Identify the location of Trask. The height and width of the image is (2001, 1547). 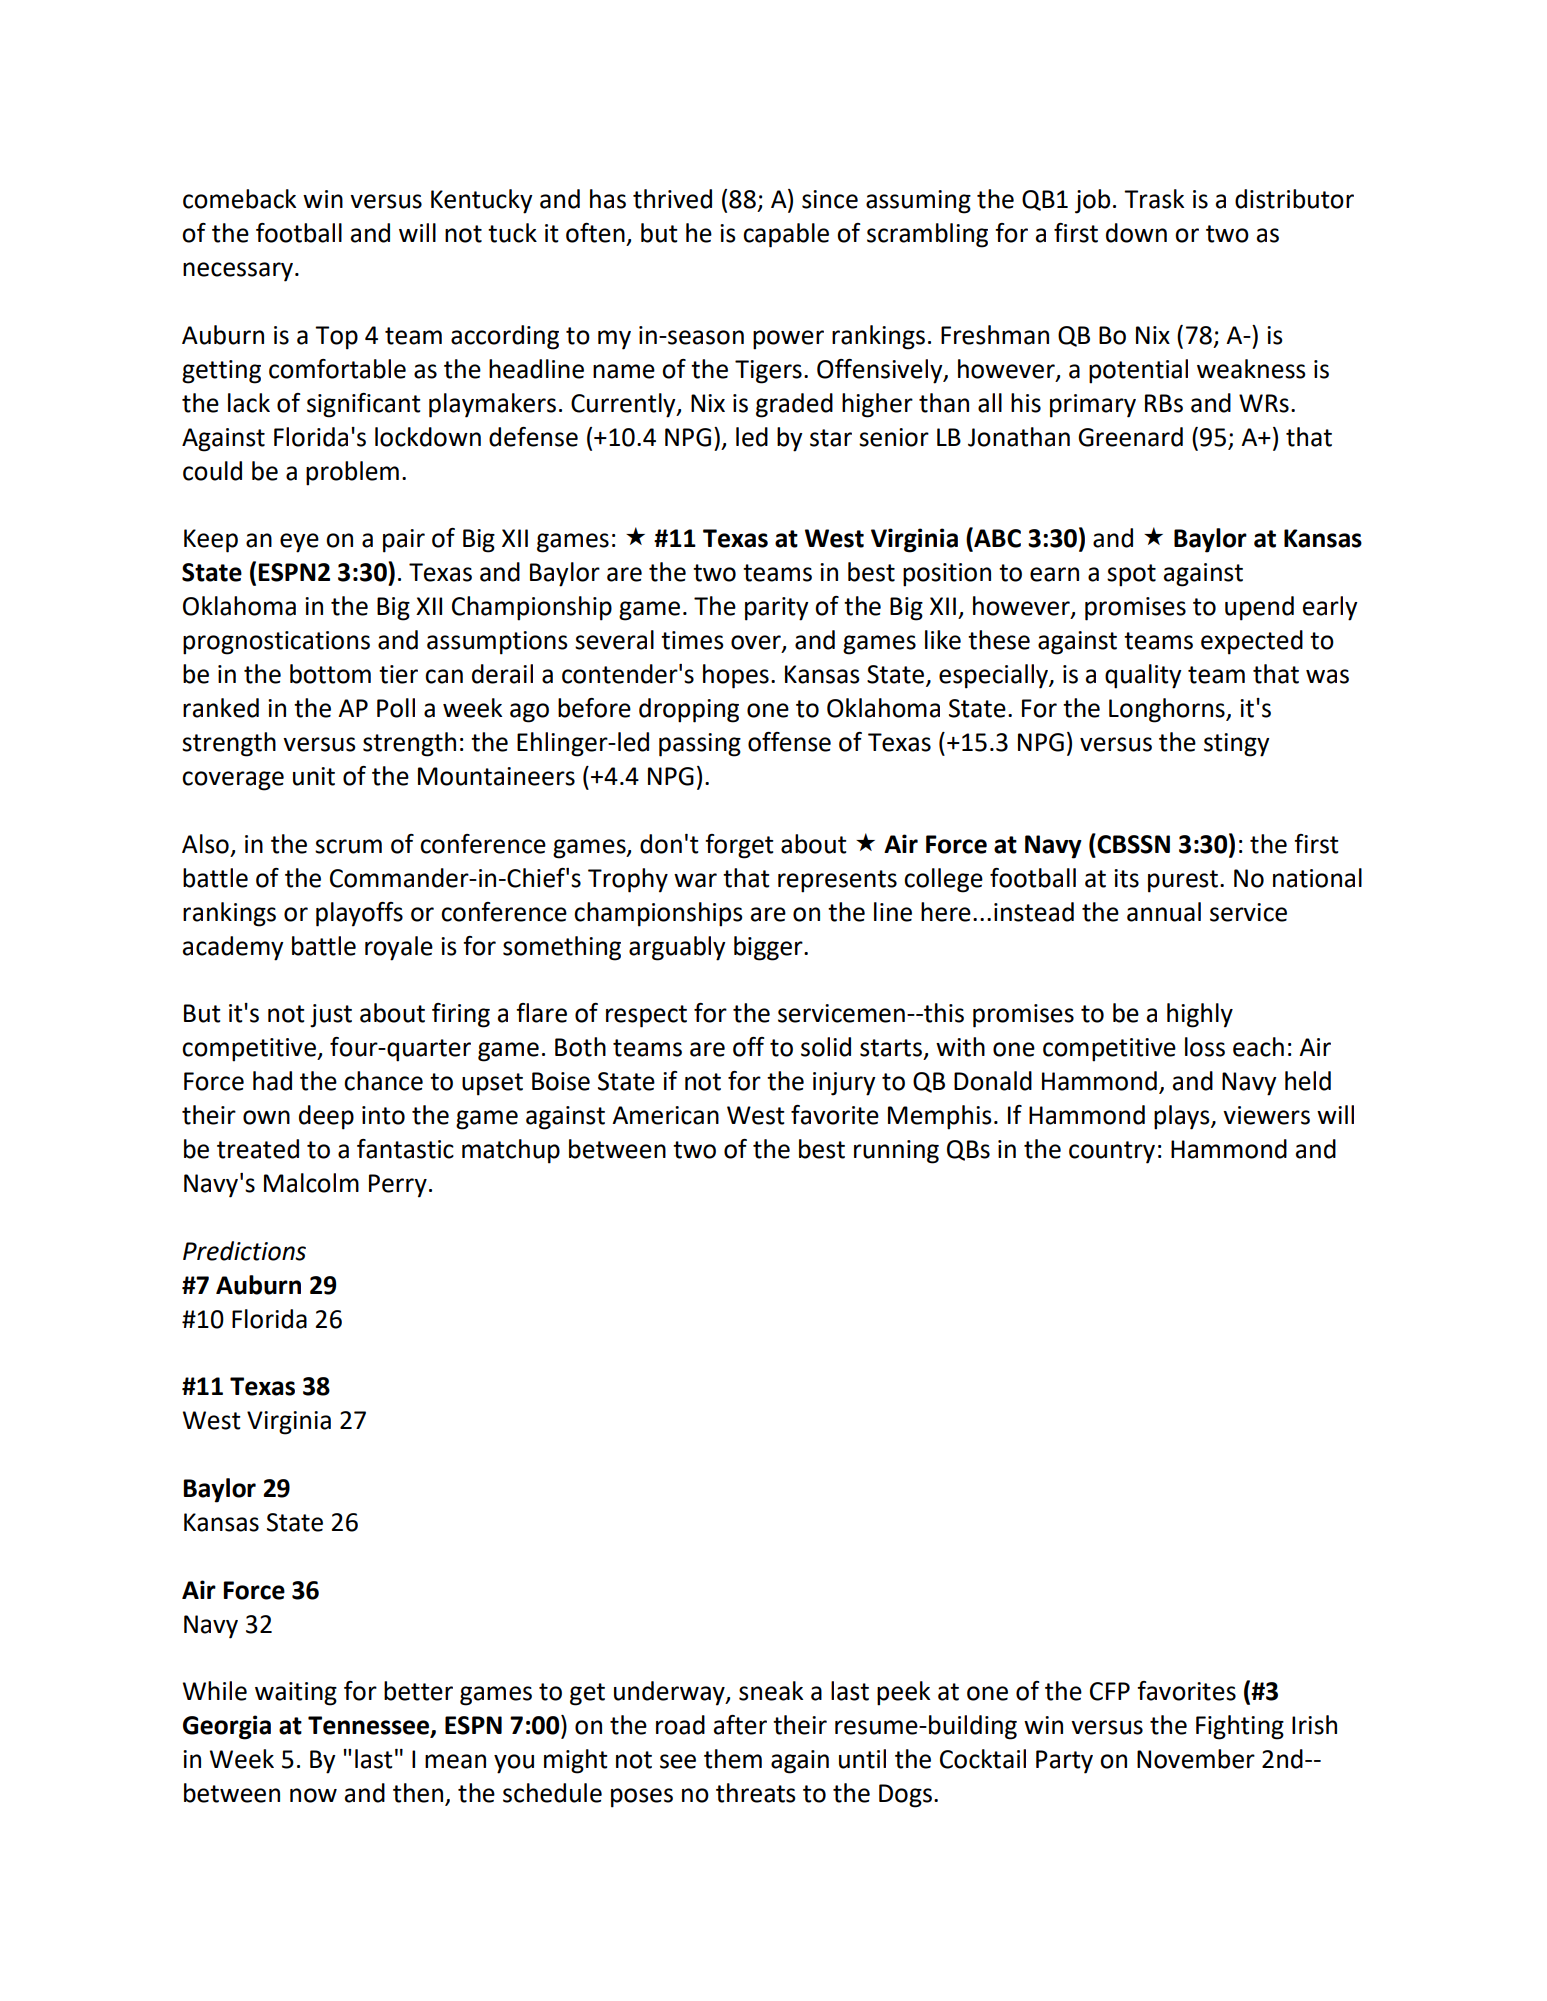
(1154, 199).
